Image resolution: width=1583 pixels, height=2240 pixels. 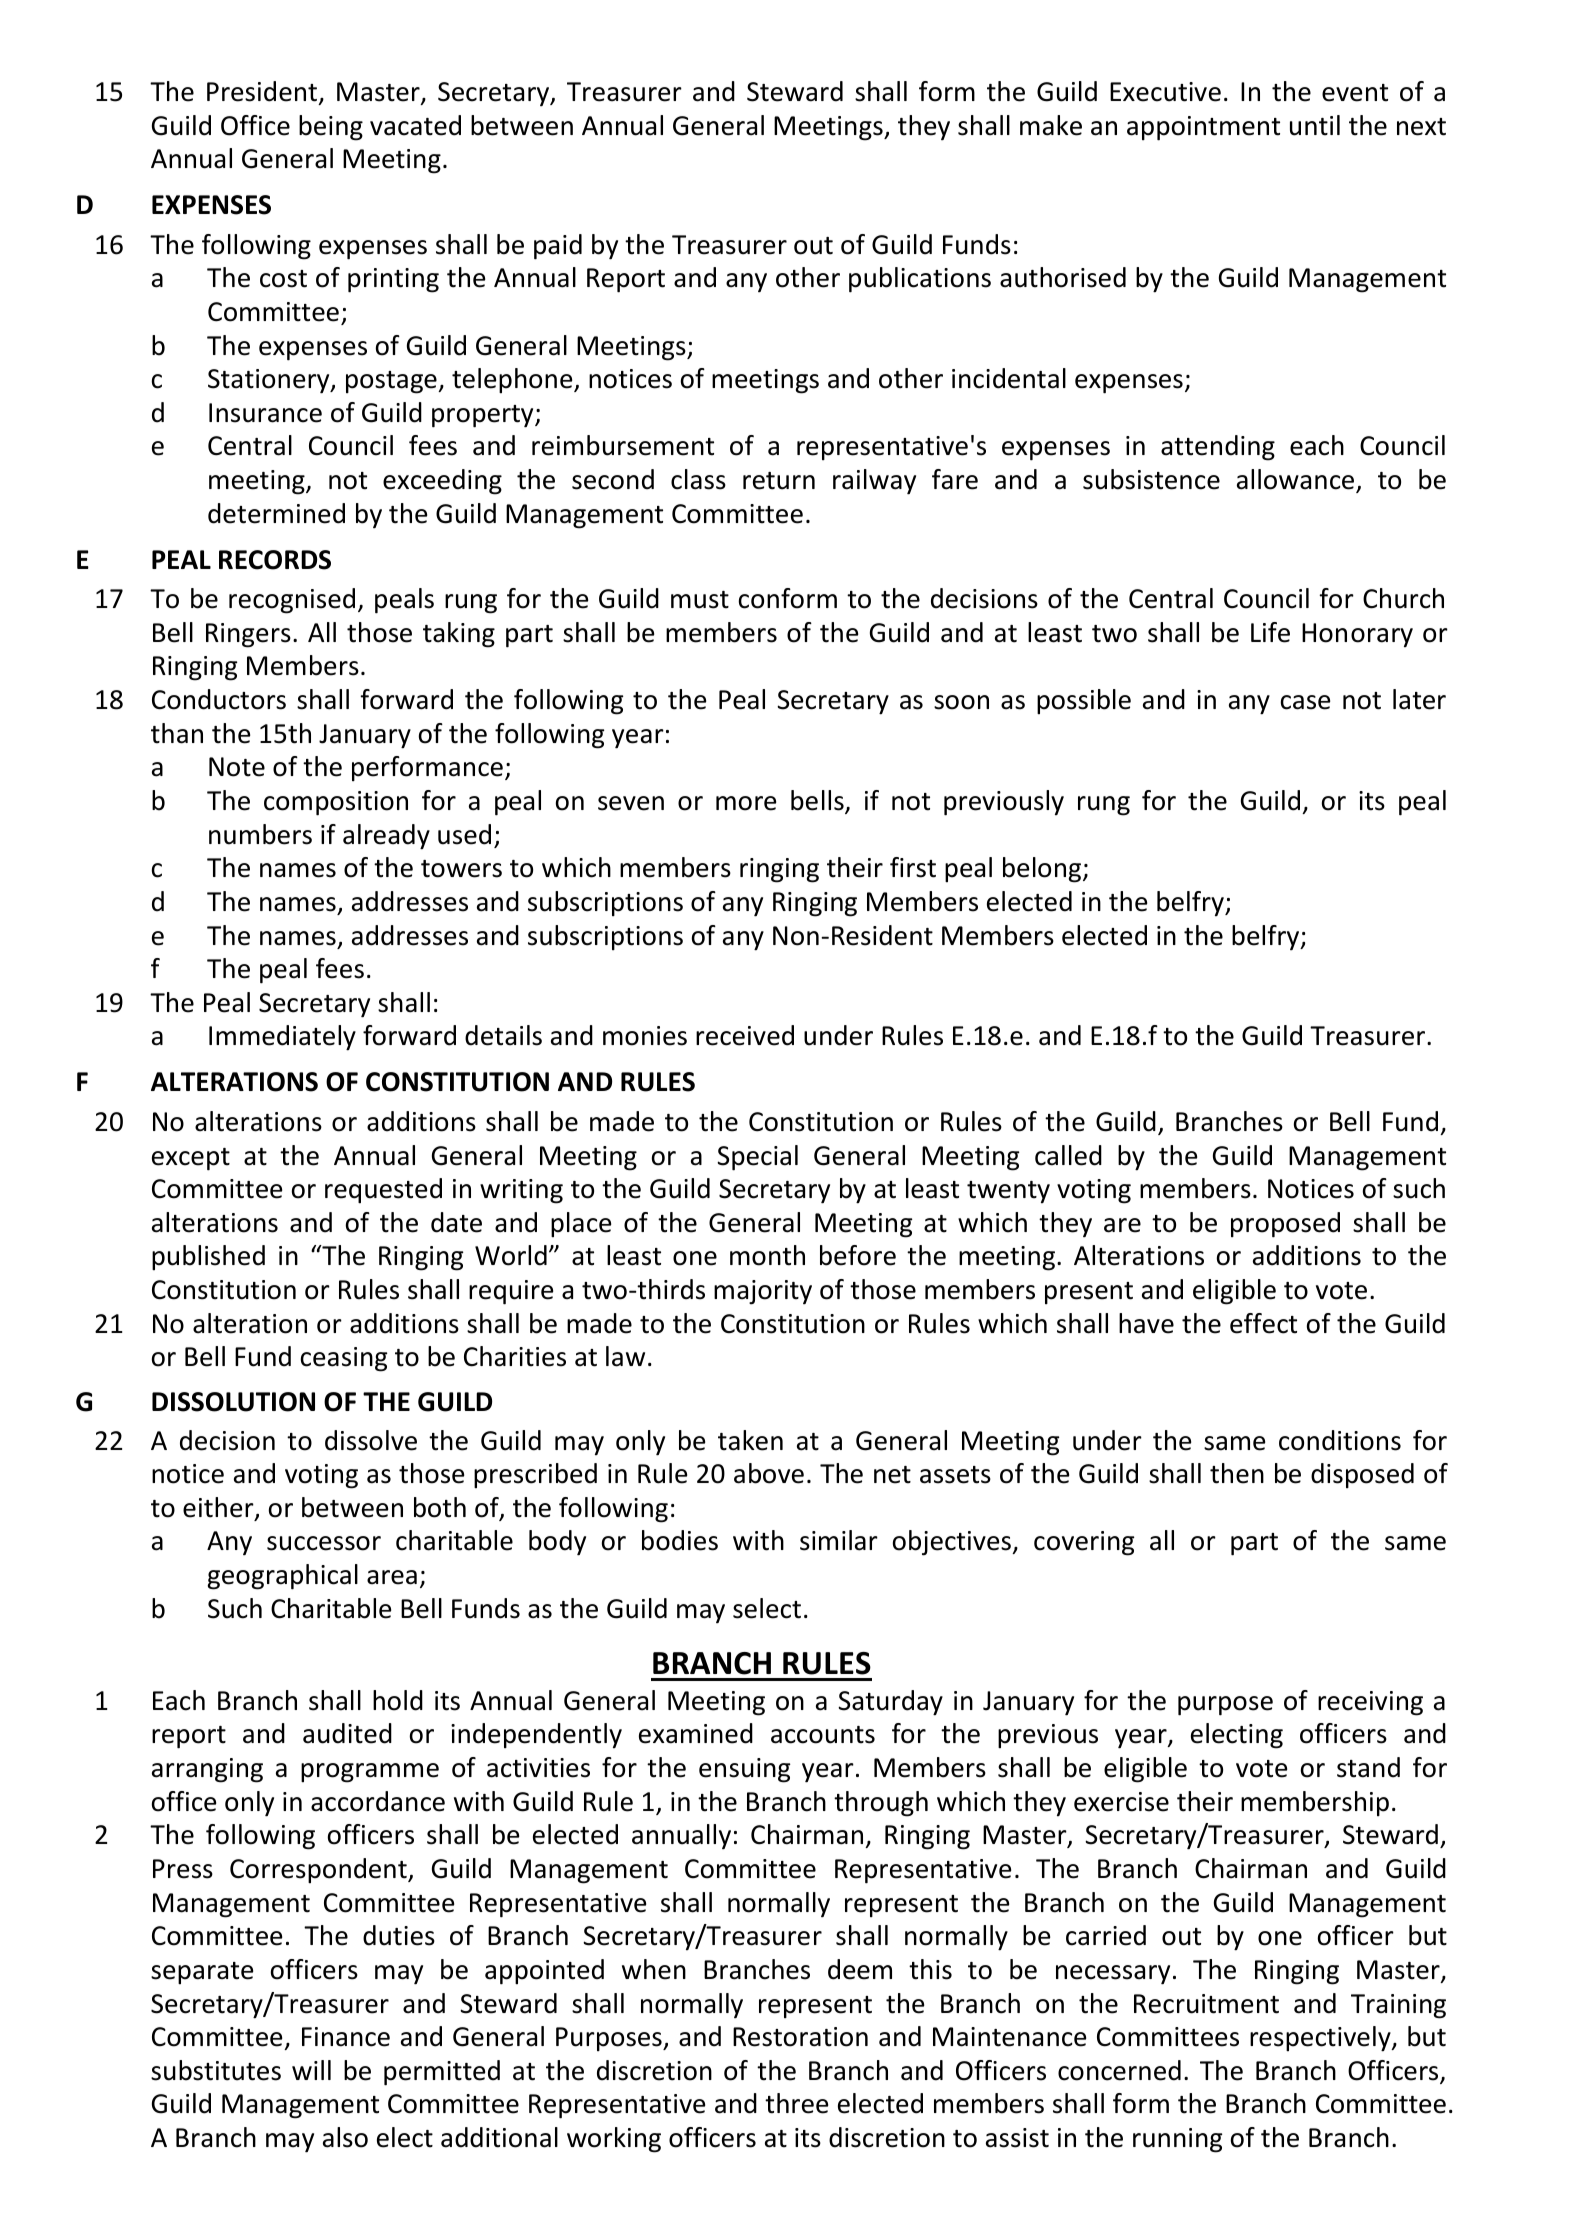 What do you see at coordinates (282, 1038) in the screenshot?
I see `Immediately` at bounding box center [282, 1038].
